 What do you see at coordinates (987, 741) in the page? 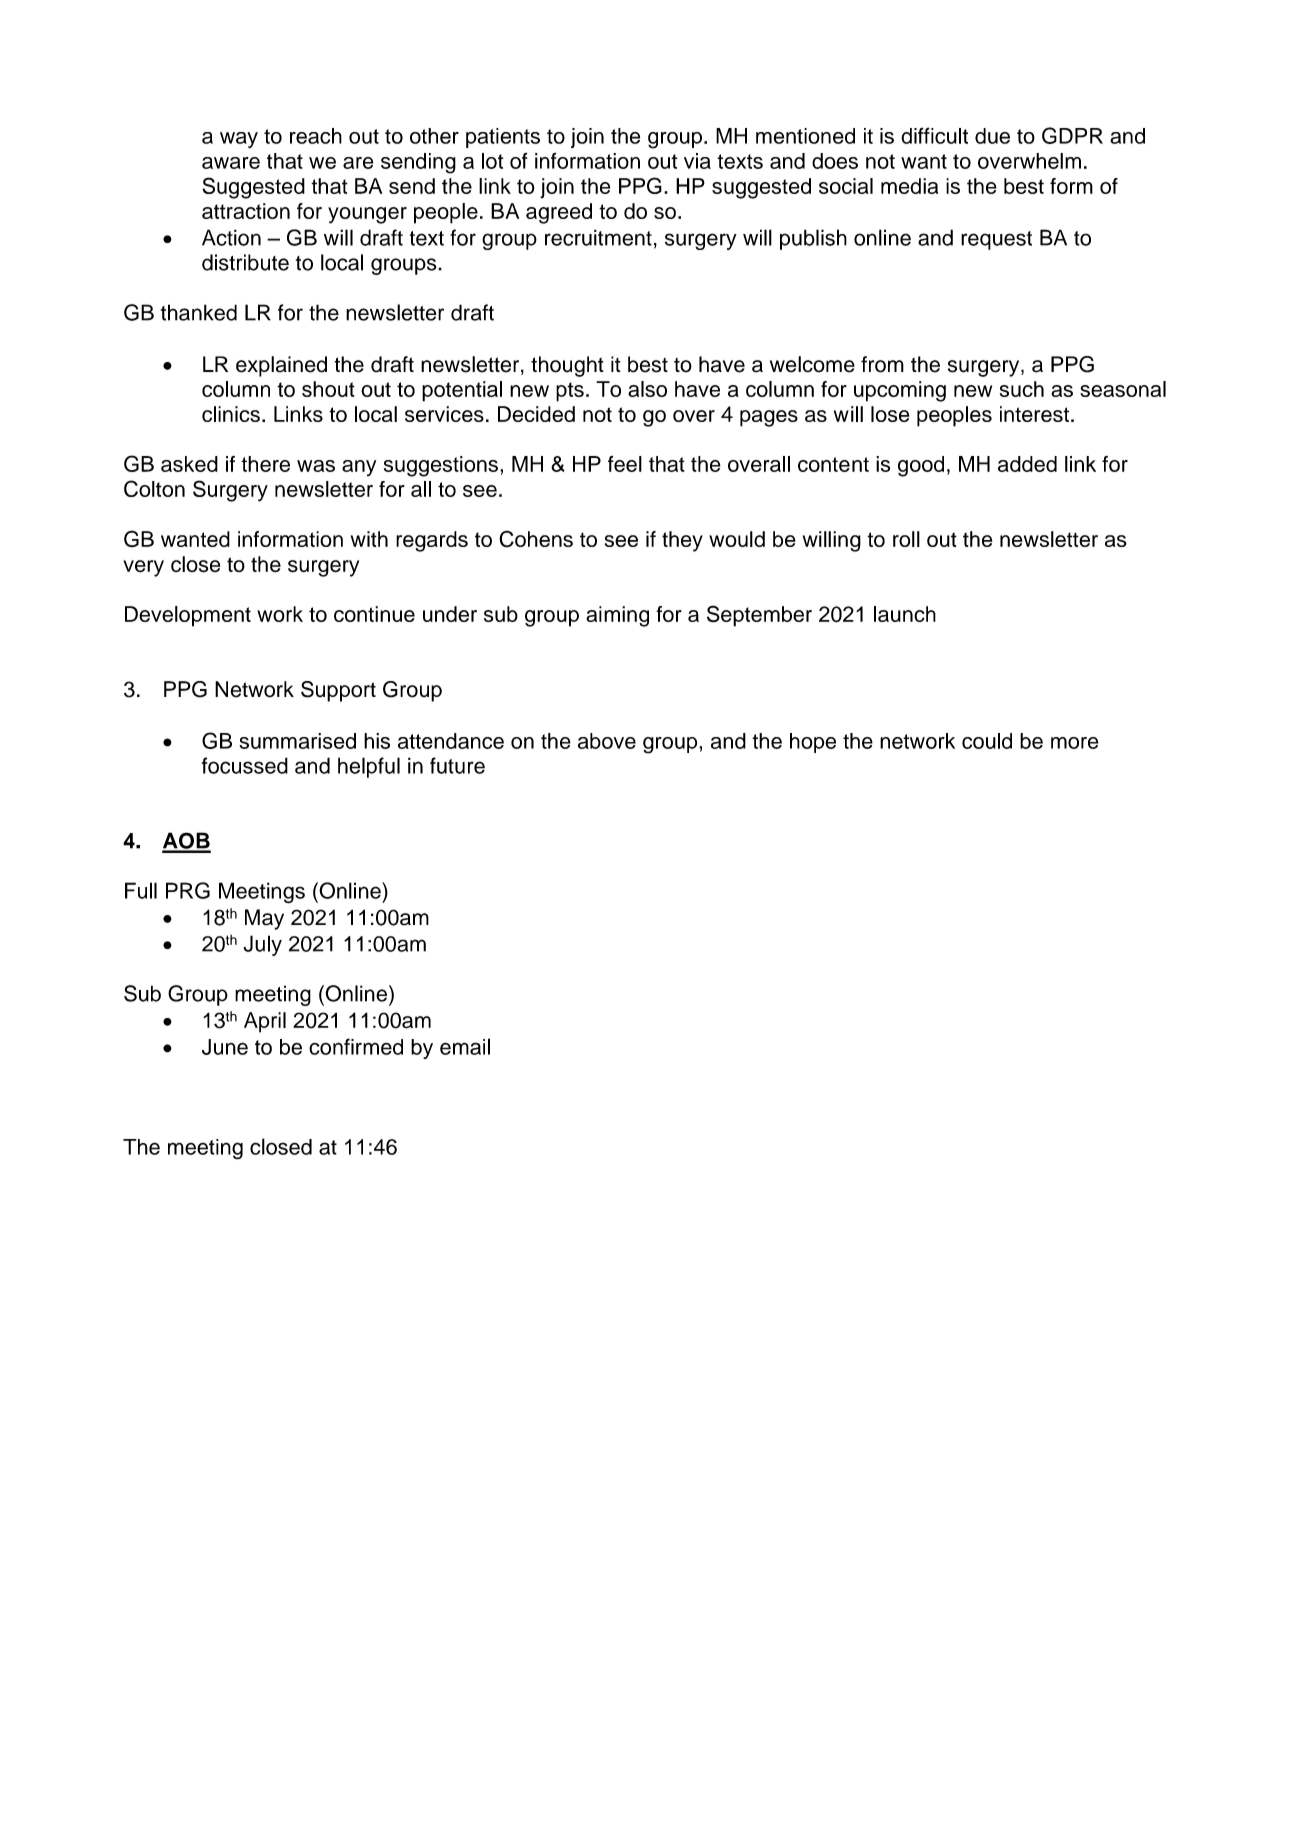
I see `could` at bounding box center [987, 741].
